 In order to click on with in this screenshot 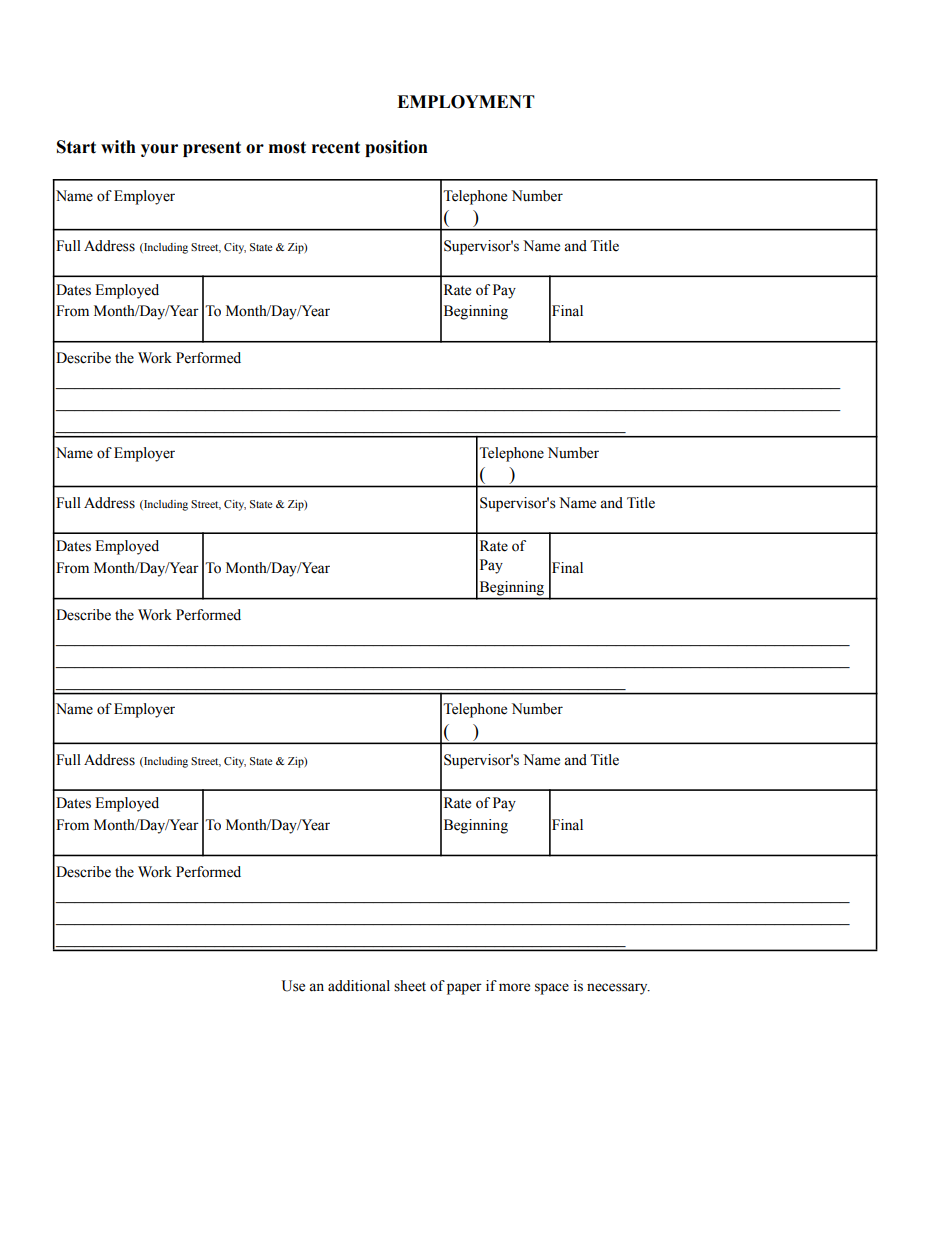, I will do `click(118, 147)`.
